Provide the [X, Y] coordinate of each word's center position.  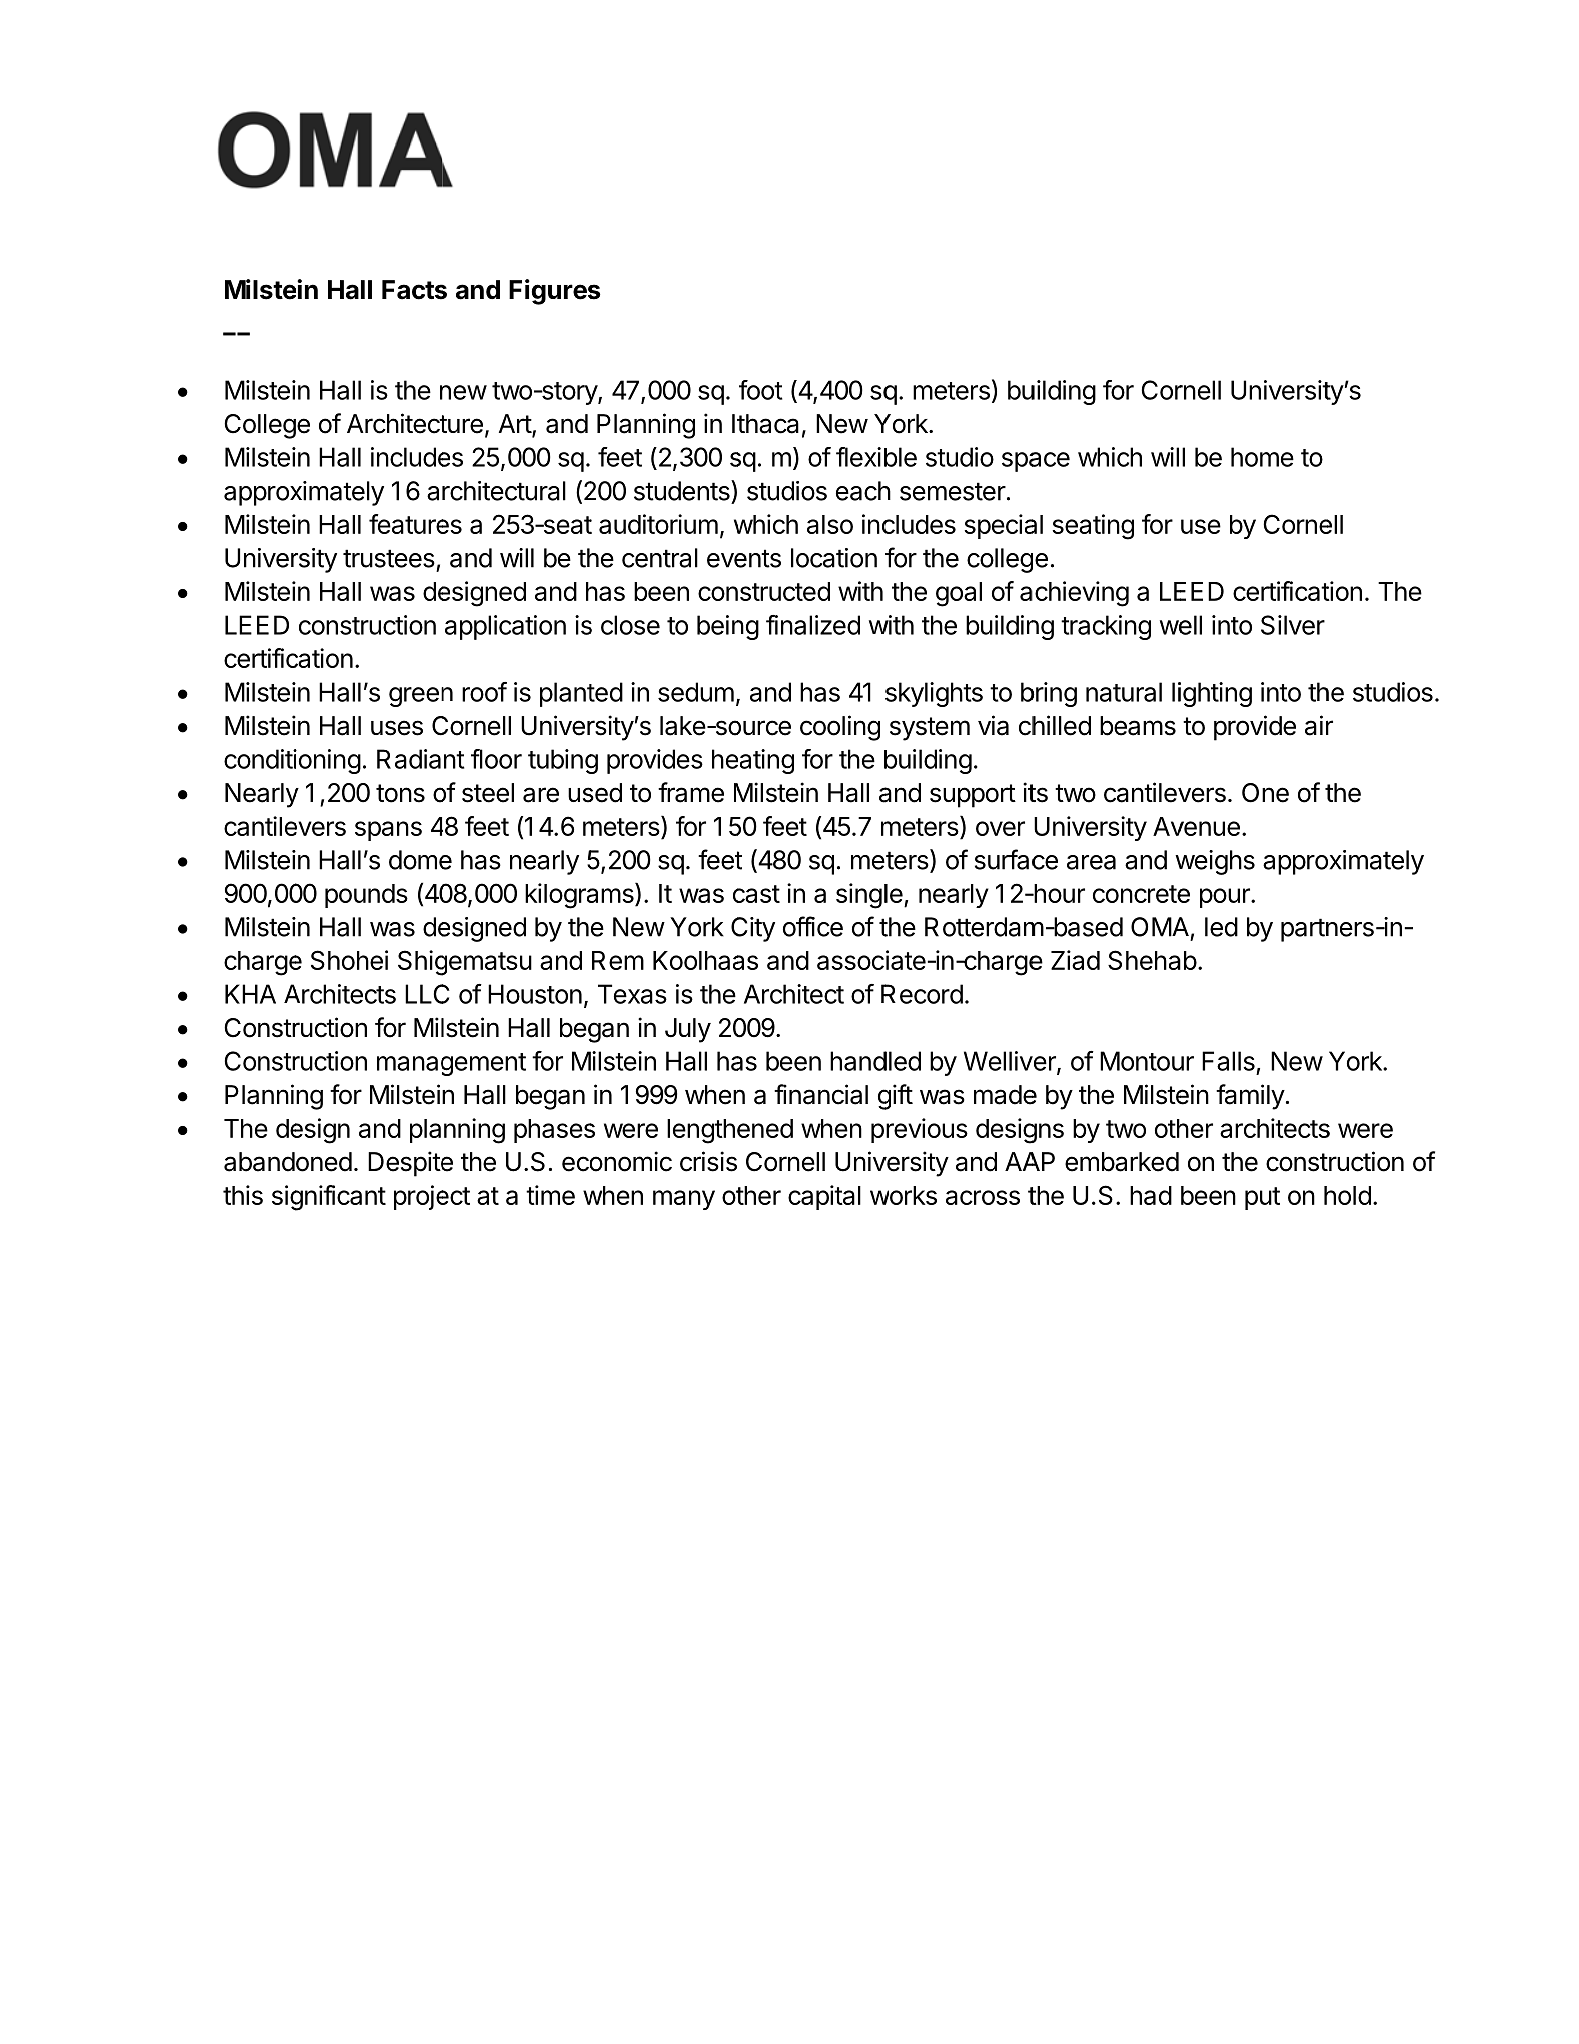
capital [824, 1197]
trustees [389, 558]
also [830, 524]
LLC [427, 994]
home [1262, 457]
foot [761, 390]
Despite [410, 1164]
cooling [840, 728]
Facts [414, 290]
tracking [1106, 627]
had [1151, 1195]
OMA [1160, 927]
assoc [850, 962]
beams [1138, 726]
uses [397, 728]
